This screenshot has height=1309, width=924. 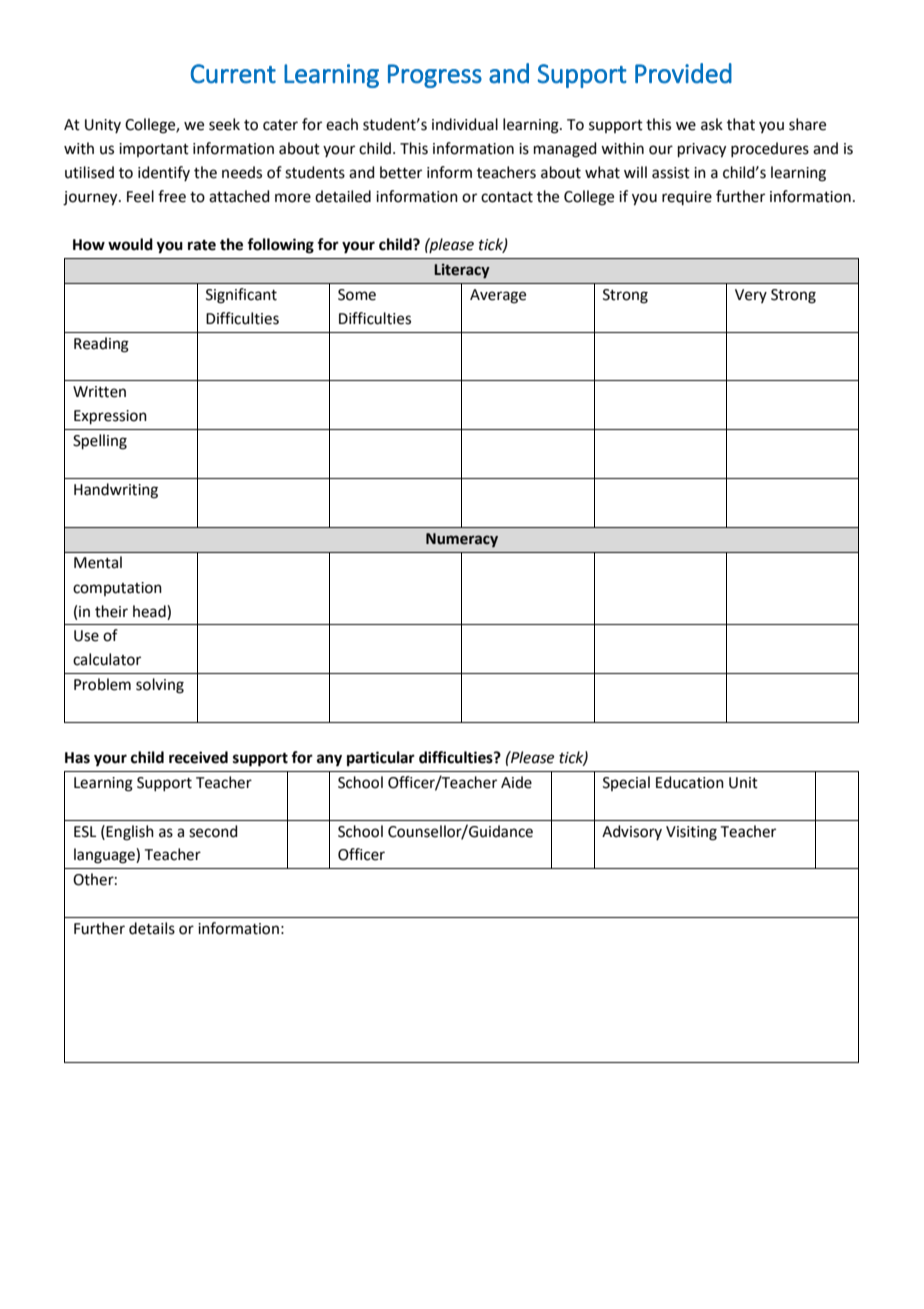 What do you see at coordinates (224, 124) in the screenshot?
I see `seek` at bounding box center [224, 124].
